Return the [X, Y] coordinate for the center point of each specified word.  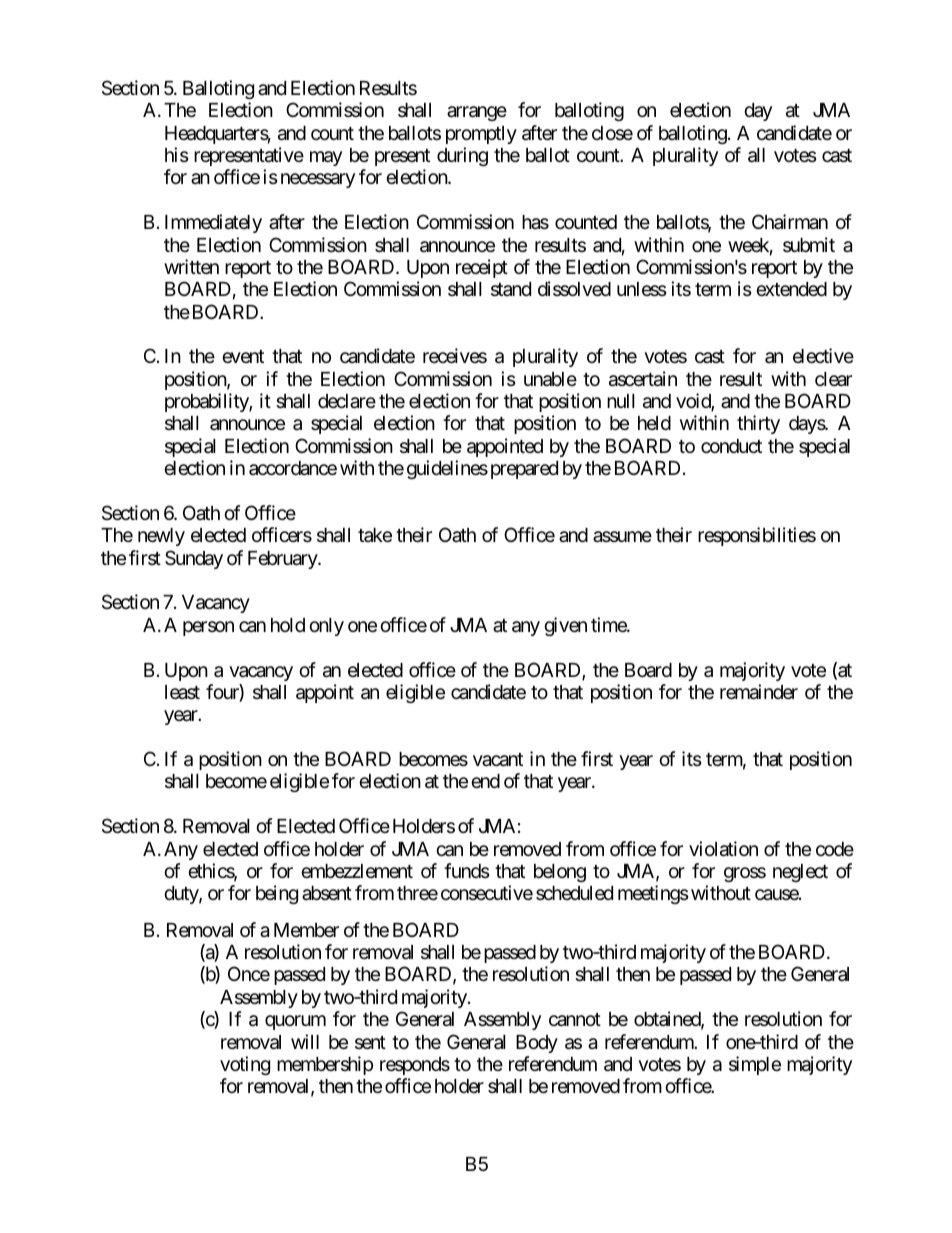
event [243, 356]
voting [245, 1065]
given [565, 626]
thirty [758, 424]
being [277, 894]
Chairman [790, 222]
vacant [498, 760]
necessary [318, 181]
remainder [759, 692]
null [621, 401]
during [462, 156]
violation [723, 849]
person [208, 628]
